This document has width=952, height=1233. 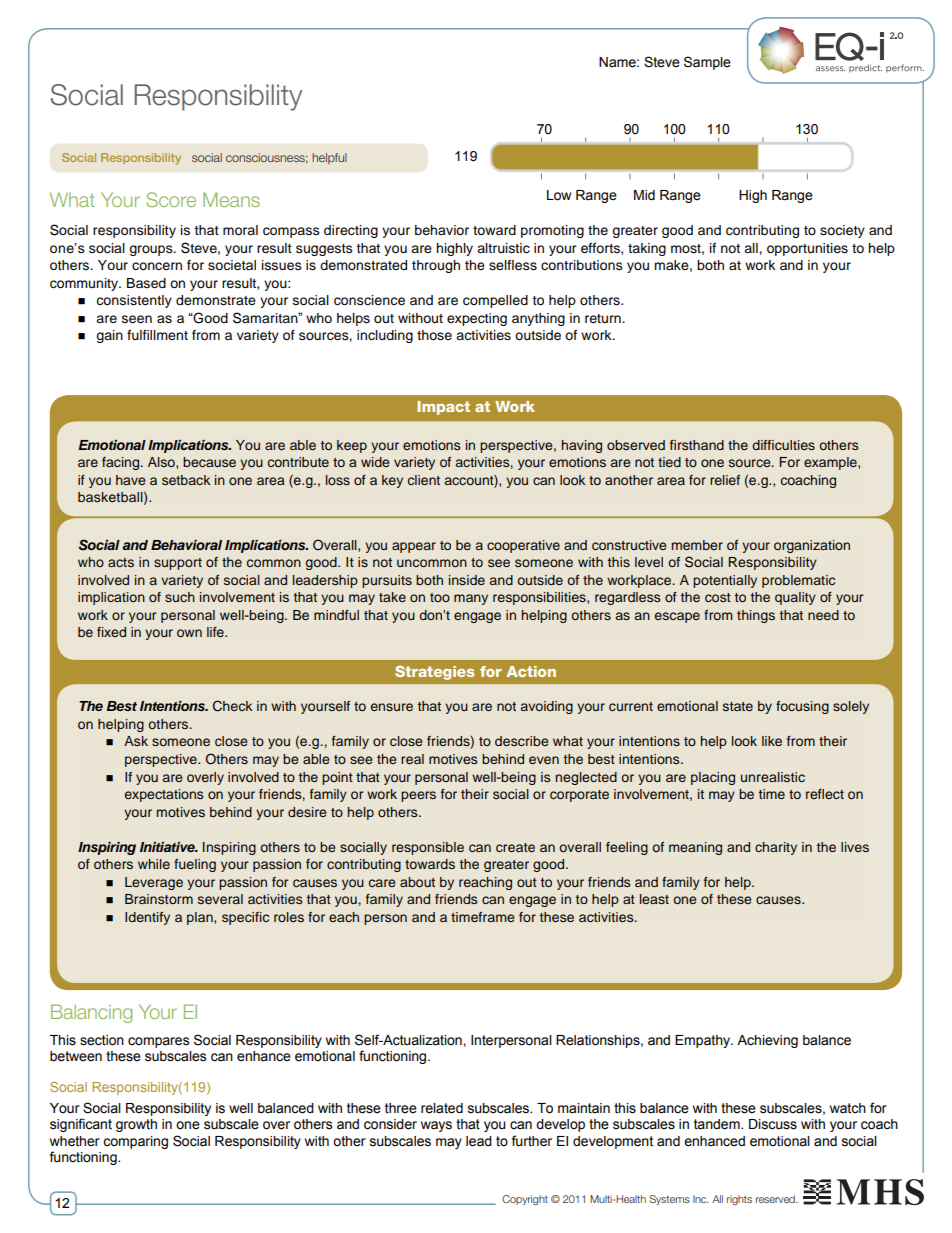 I want to click on reserved, so click(x=776, y=1199).
